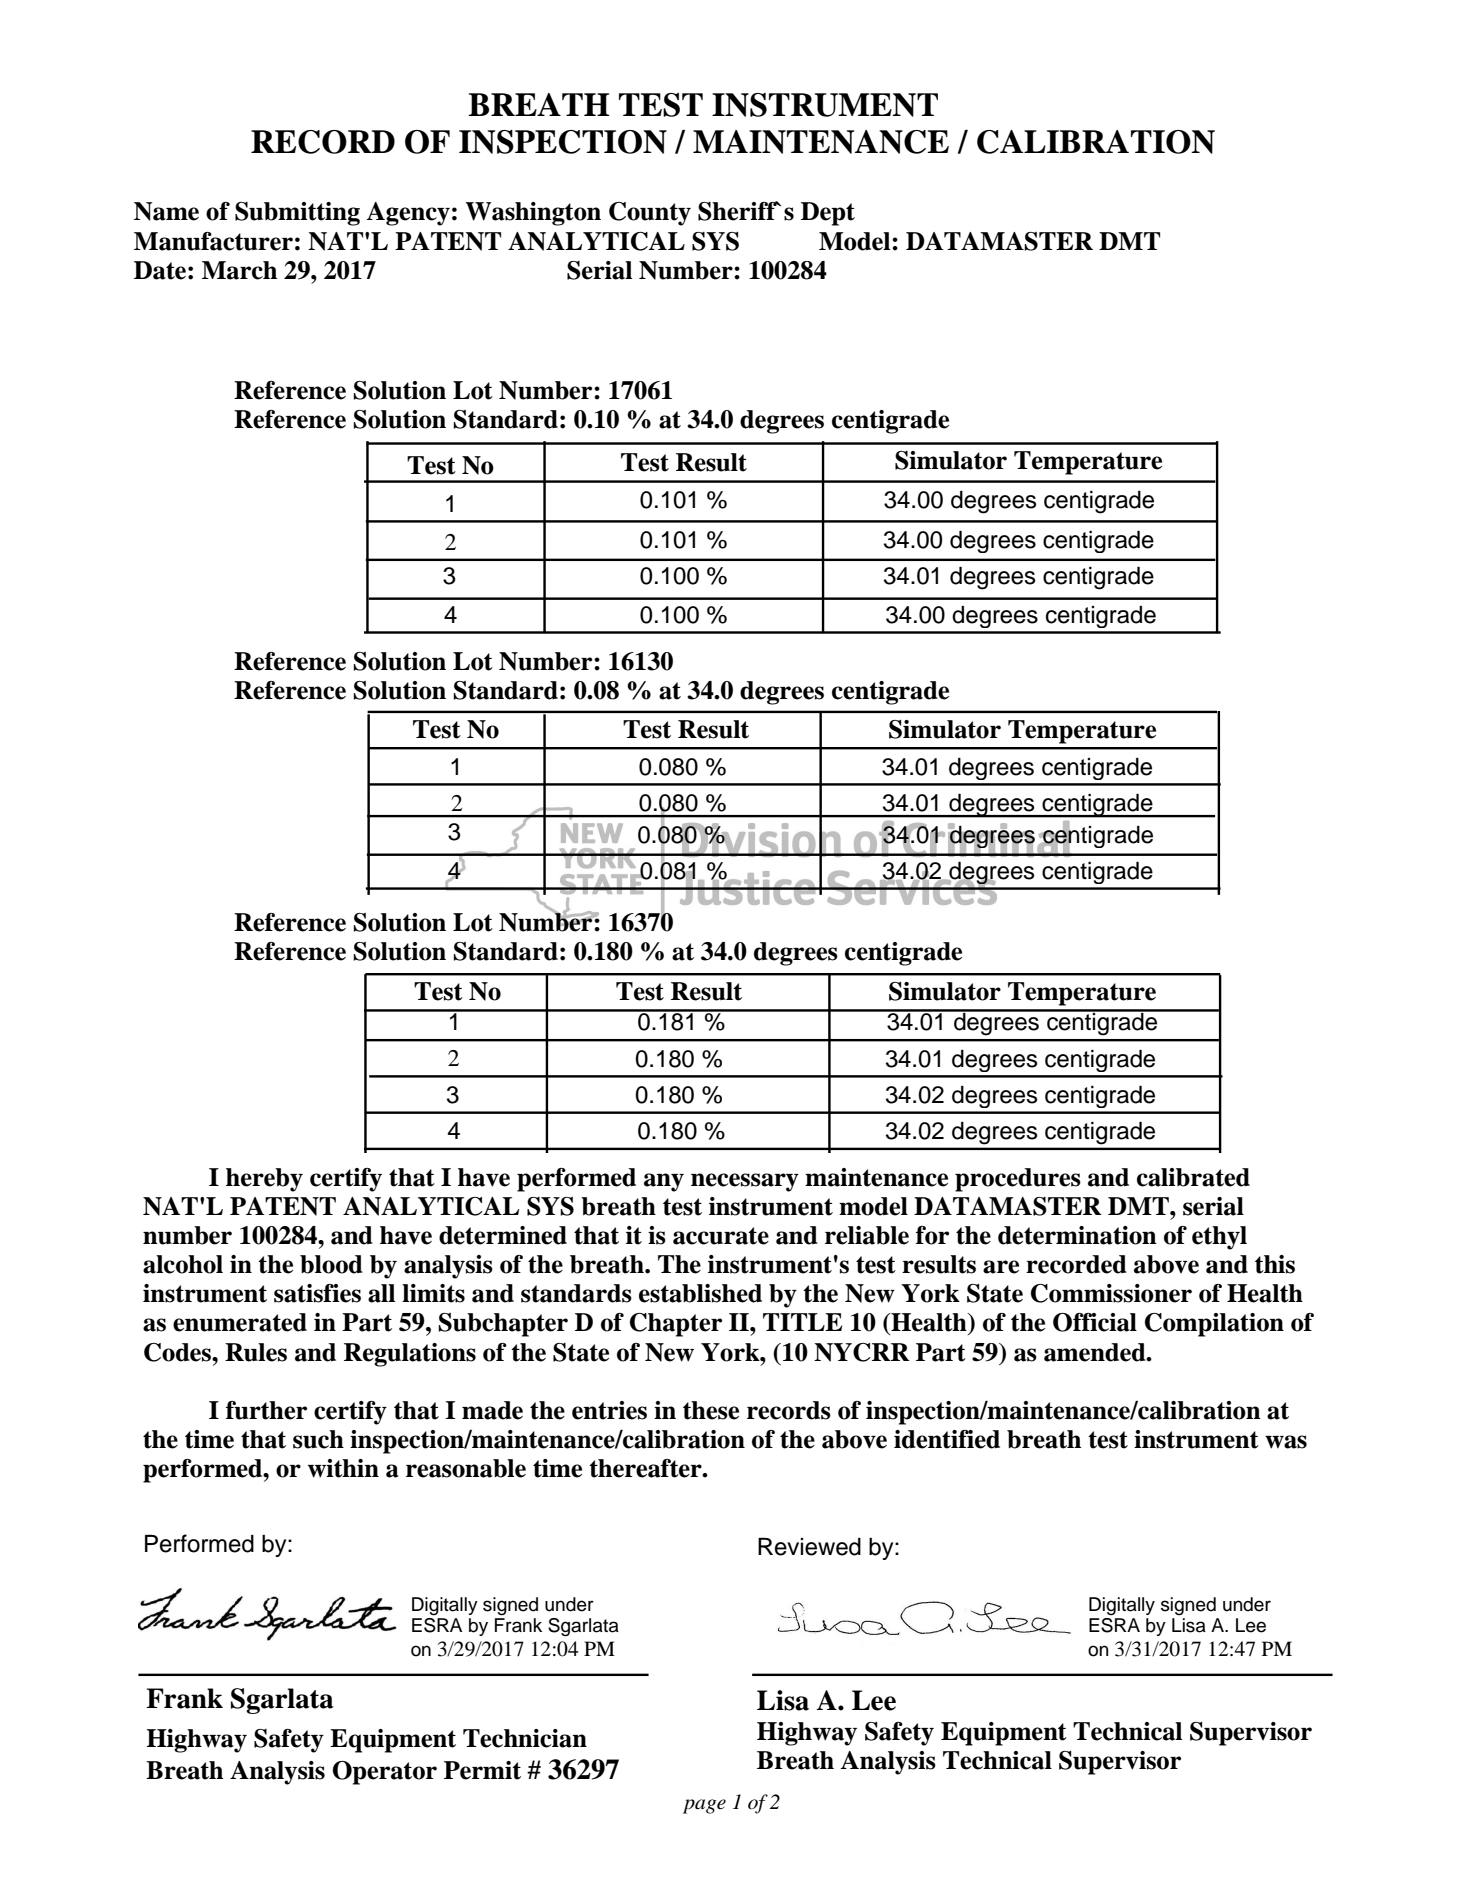 This screenshot has width=1463, height=1893. I want to click on such, so click(318, 1439).
